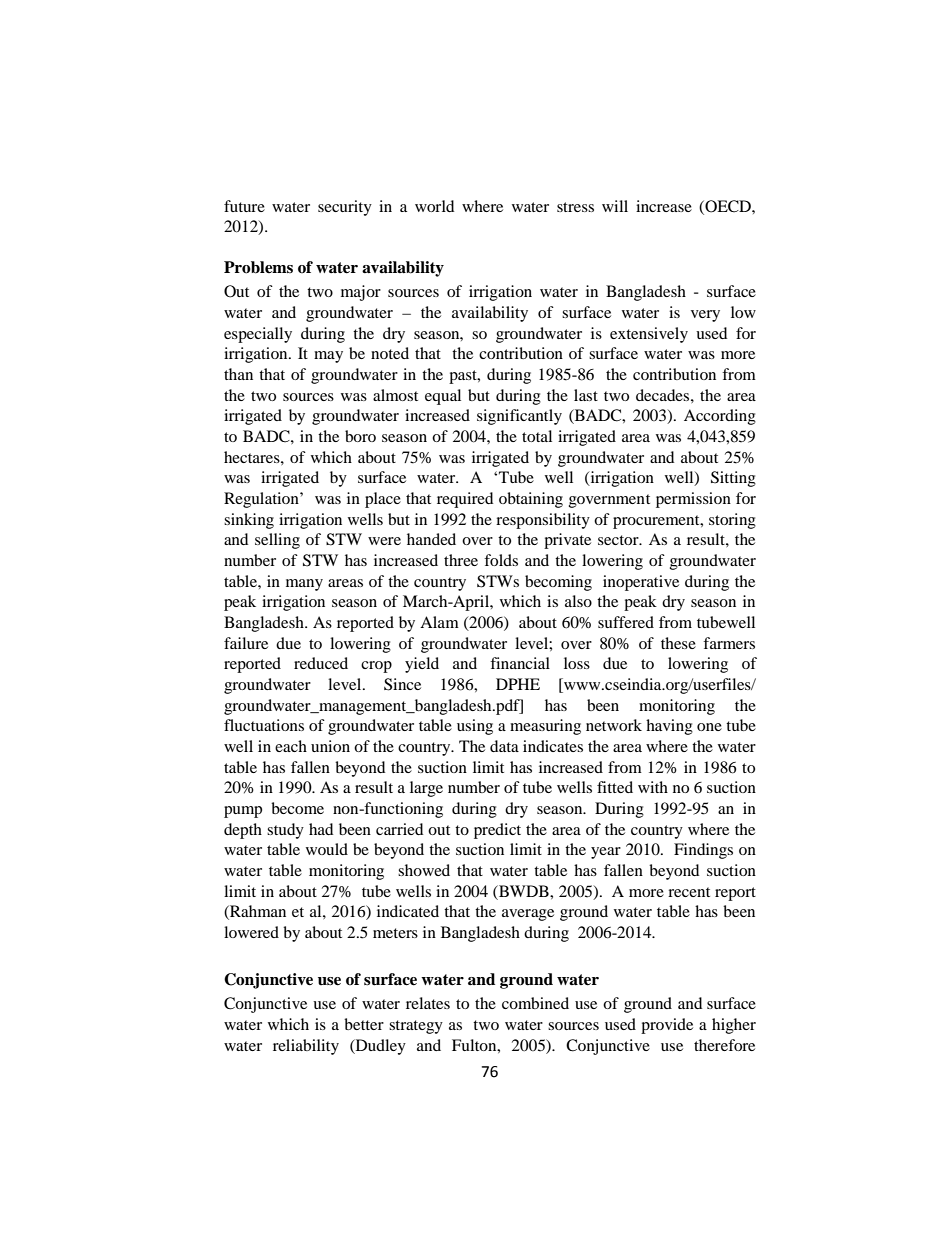 This page has height=1233, width=952. I want to click on combined, so click(535, 1003).
